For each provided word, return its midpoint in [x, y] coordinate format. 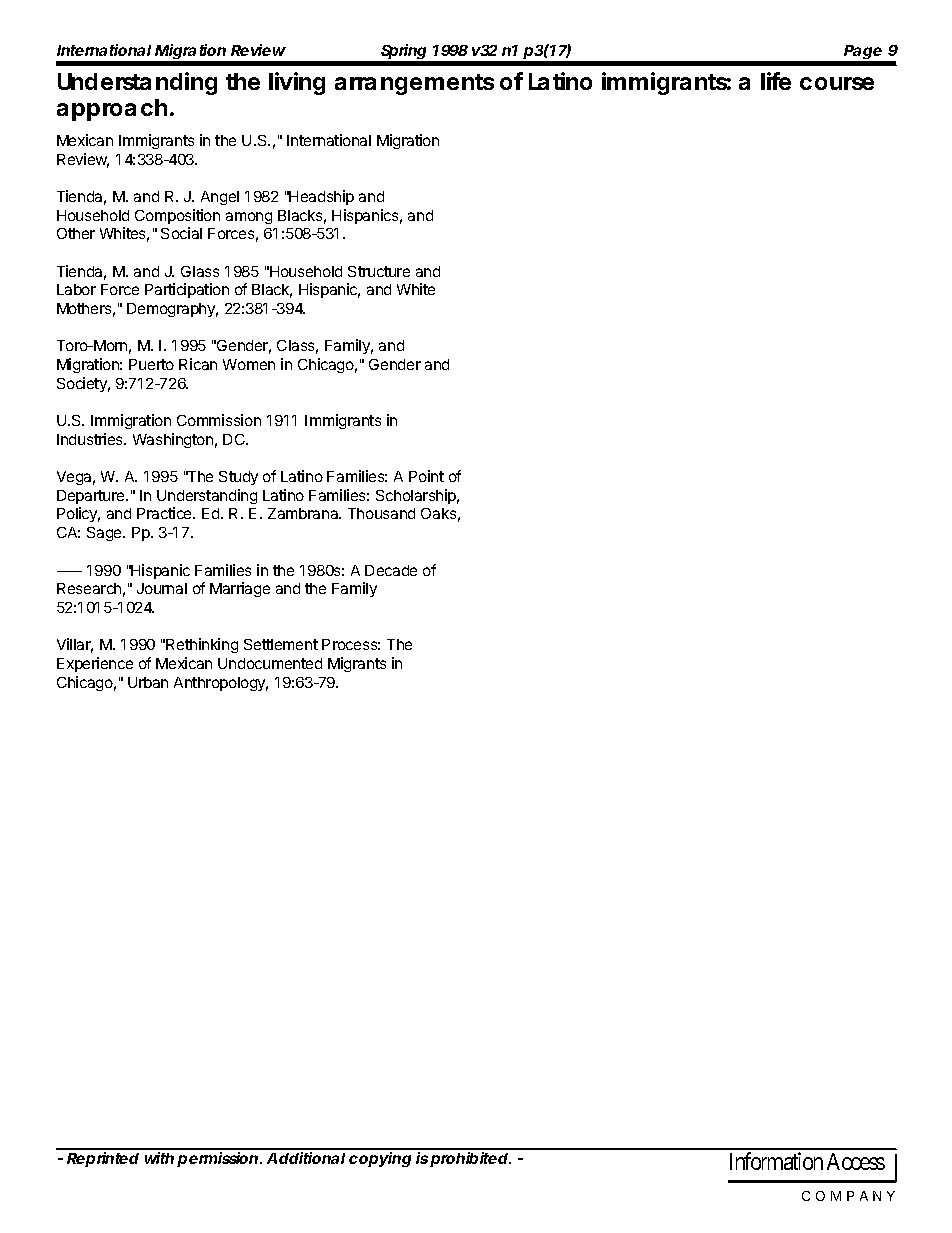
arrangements [414, 84]
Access [856, 1161]
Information [776, 1161]
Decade [391, 570]
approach [114, 110]
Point [426, 476]
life [776, 81]
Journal [162, 588]
